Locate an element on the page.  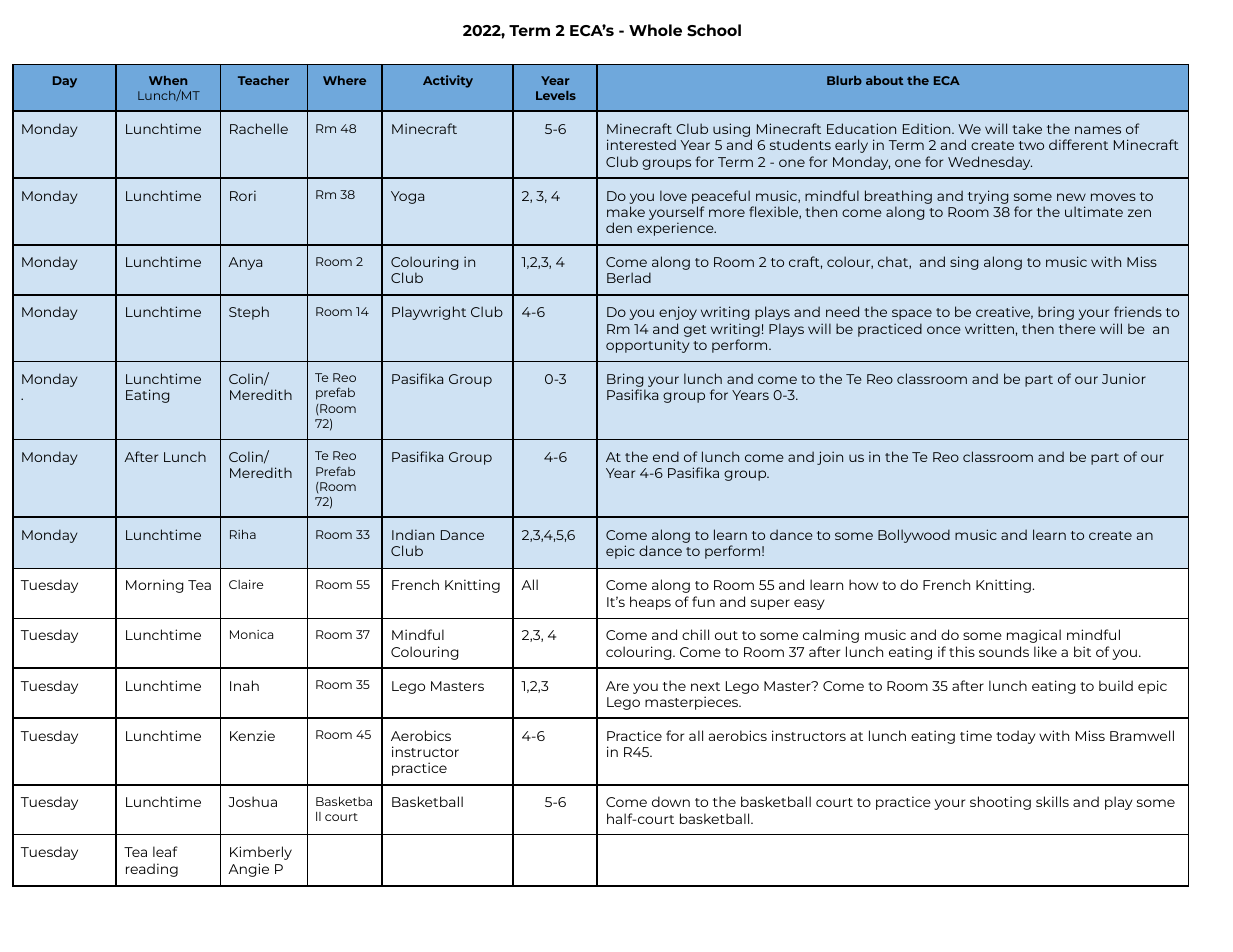
about is located at coordinates (885, 80).
